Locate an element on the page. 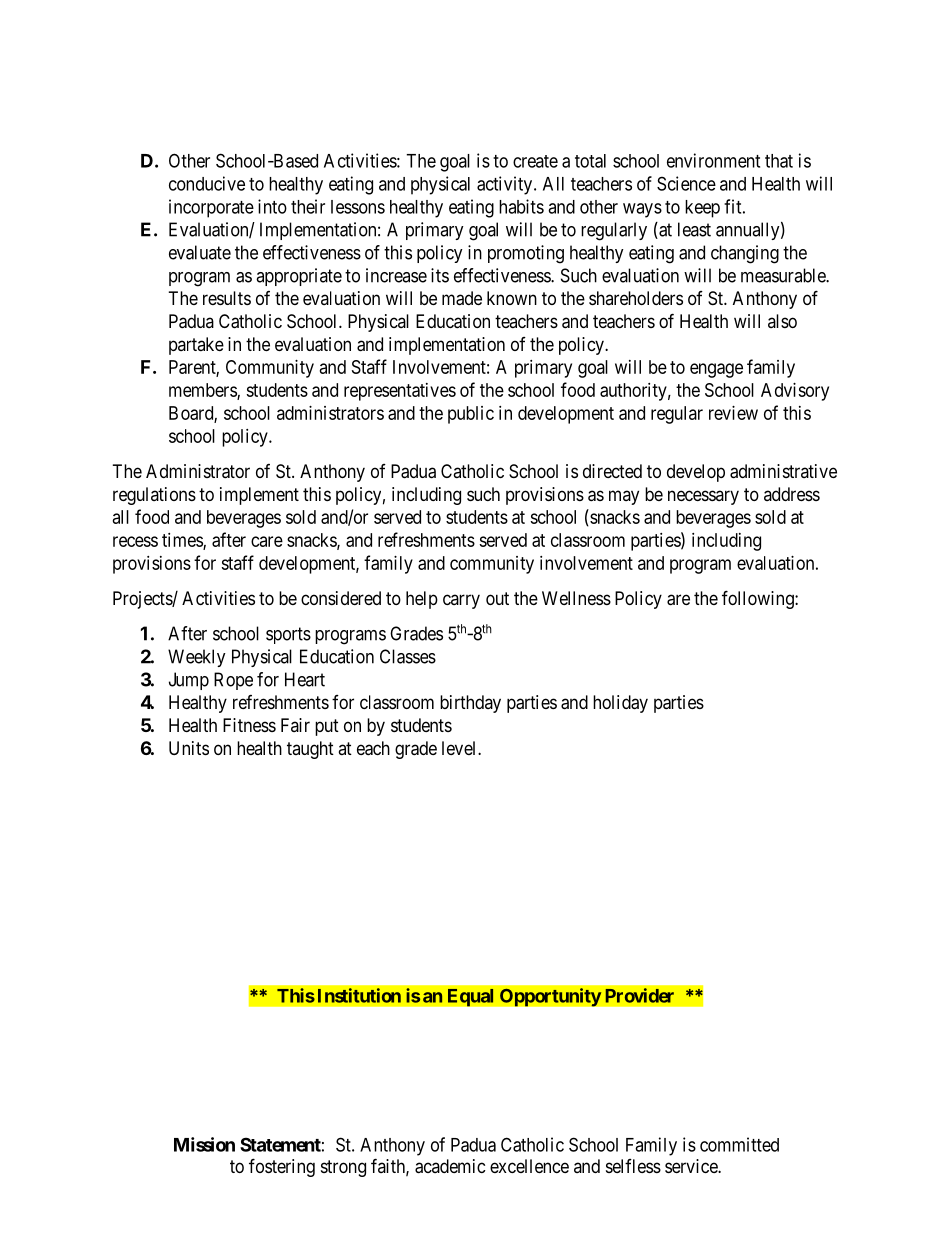 Image resolution: width=952 pixels, height=1233 pixels. Units is located at coordinates (189, 748).
